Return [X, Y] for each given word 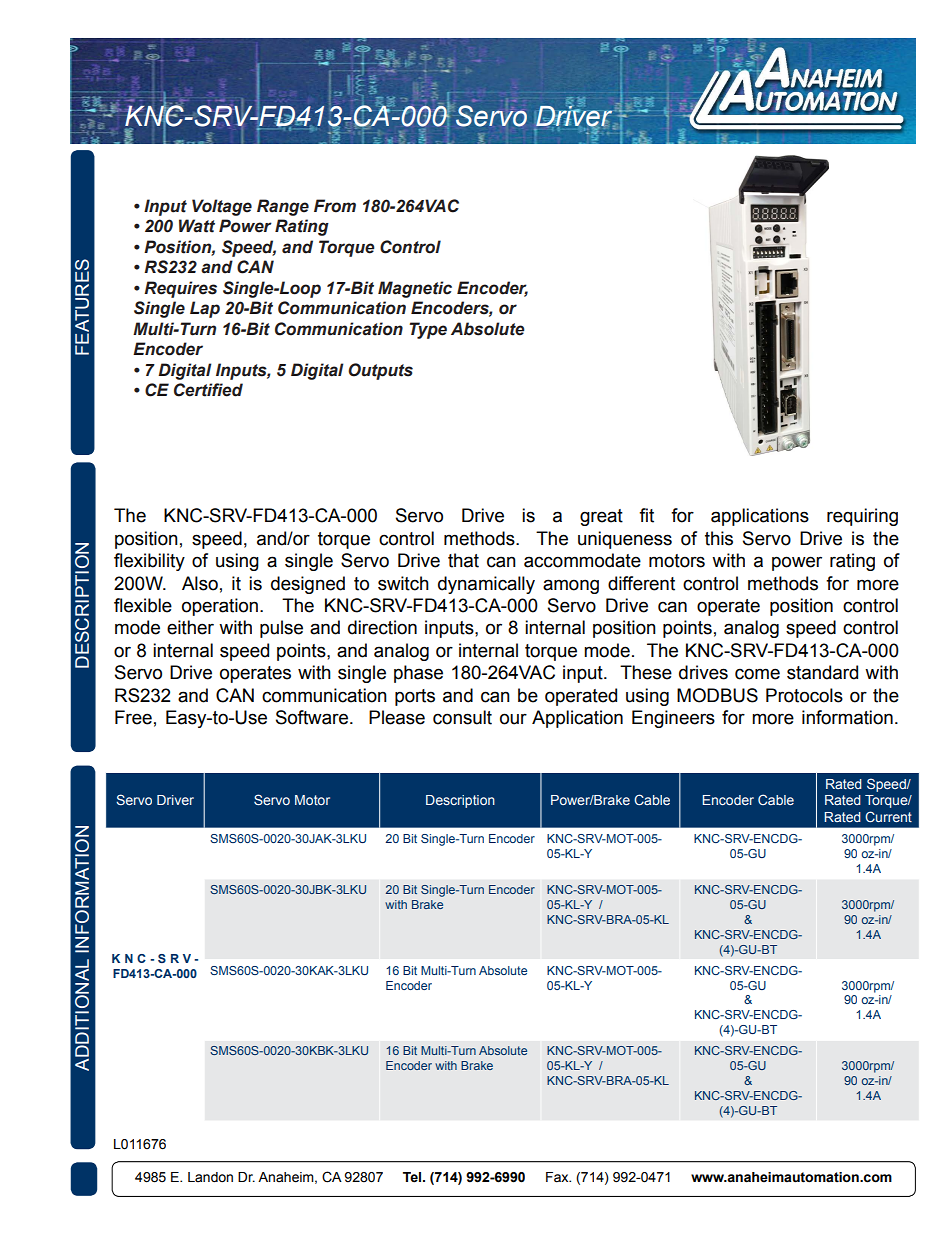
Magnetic [415, 289]
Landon [210, 1177]
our [513, 719]
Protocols [804, 695]
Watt [197, 226]
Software [312, 717]
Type [428, 330]
